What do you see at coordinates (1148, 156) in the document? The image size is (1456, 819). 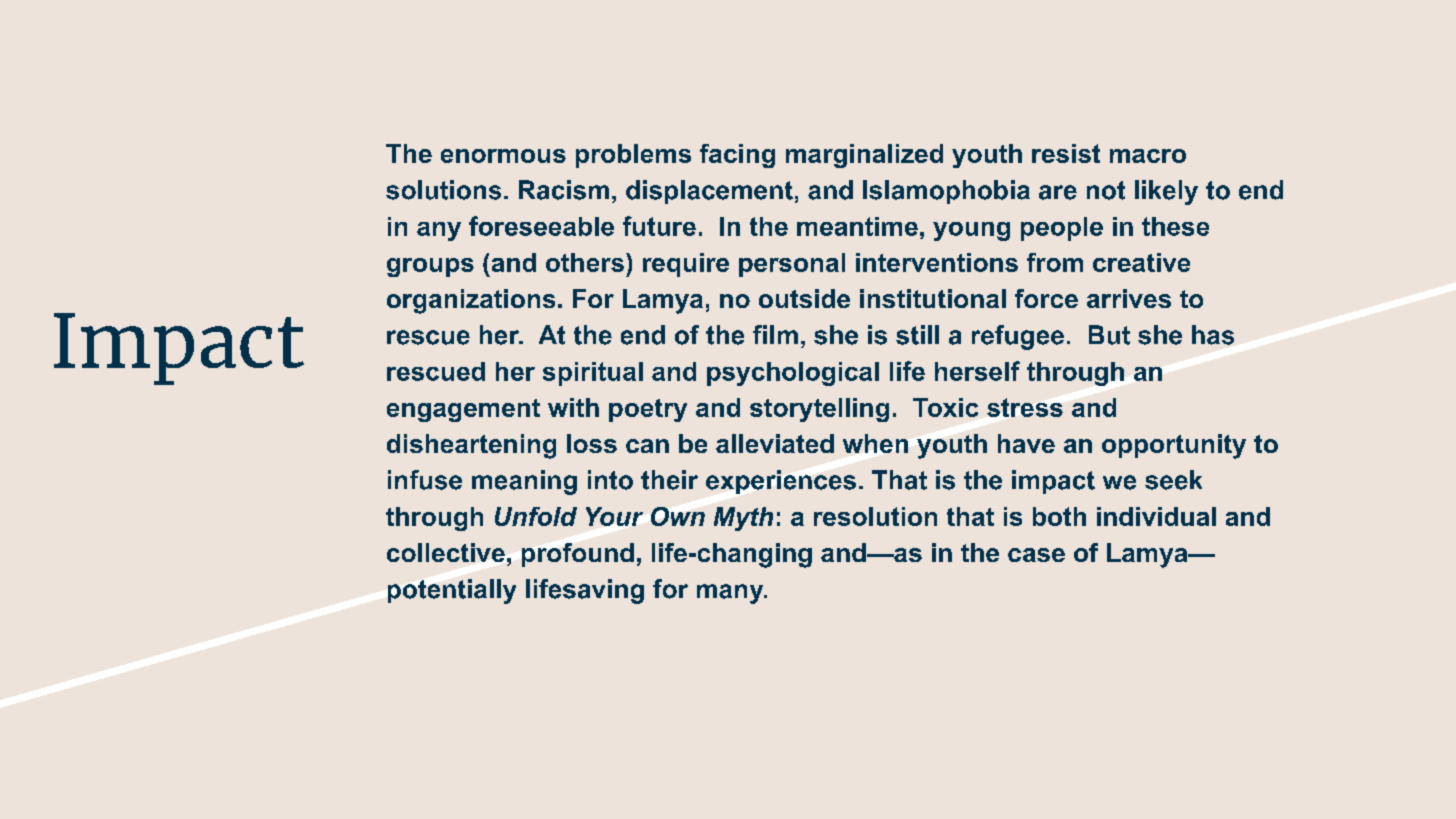 I see `macro` at bounding box center [1148, 156].
